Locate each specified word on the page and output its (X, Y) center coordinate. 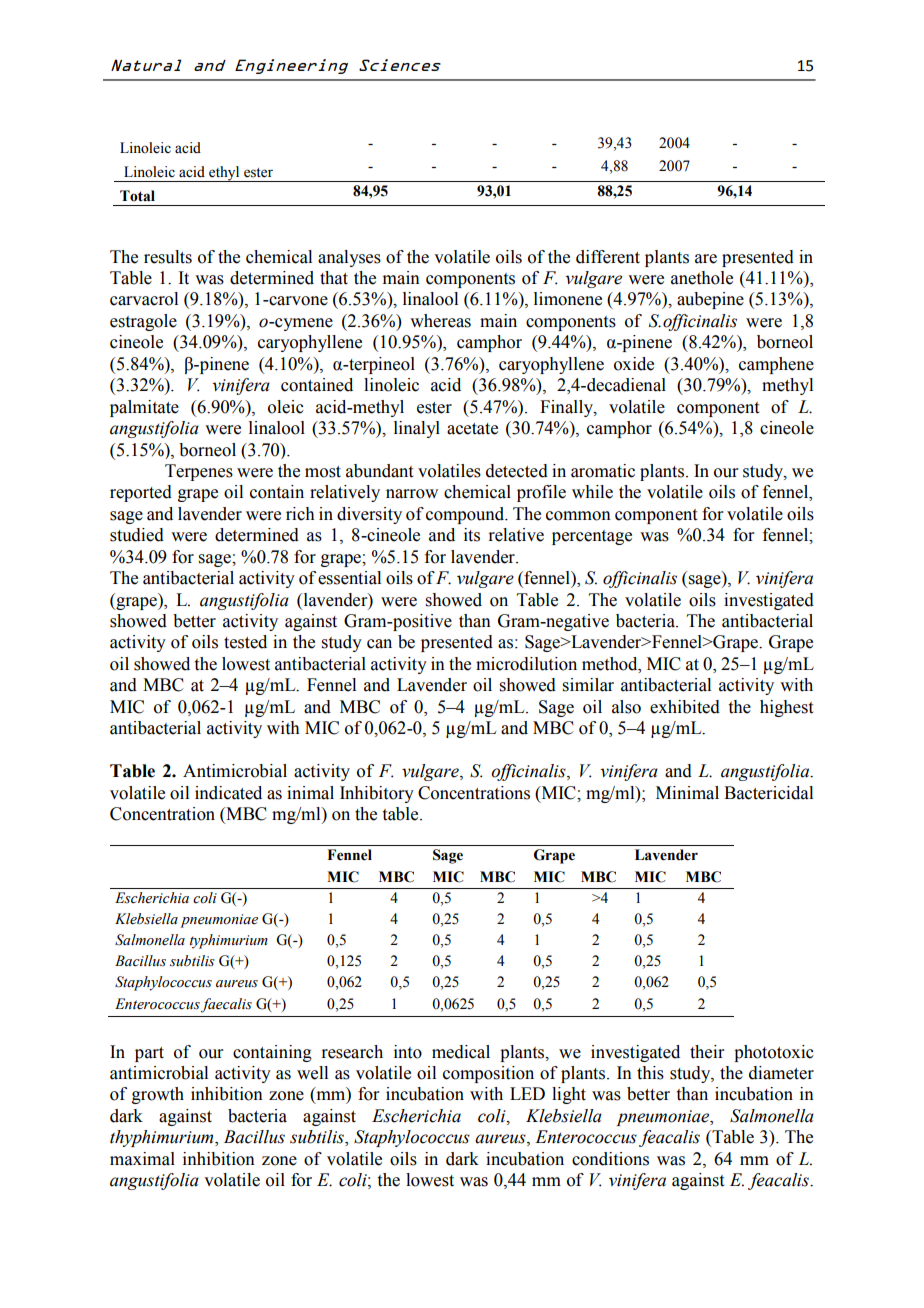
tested (245, 642)
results (168, 257)
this (650, 1073)
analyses (349, 258)
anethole (702, 278)
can (379, 644)
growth (158, 1095)
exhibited (685, 707)
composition (488, 1074)
